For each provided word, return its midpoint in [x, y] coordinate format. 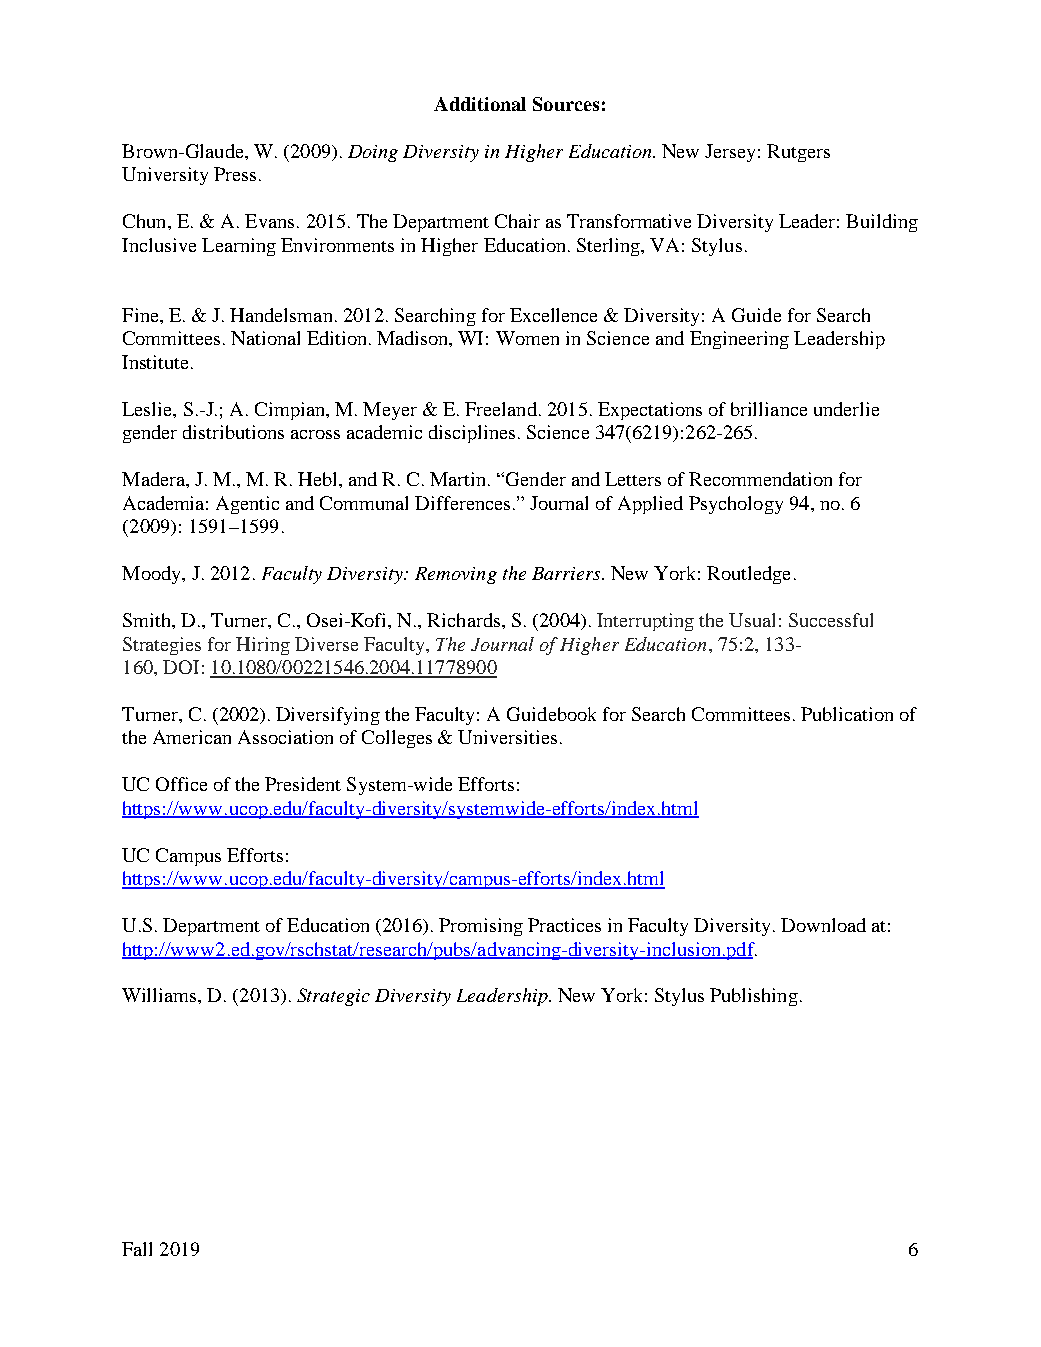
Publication [847, 714]
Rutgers [798, 153]
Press [235, 174]
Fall [137, 1249]
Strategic [333, 997]
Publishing [754, 997]
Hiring [263, 646]
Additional [480, 104]
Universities [507, 737]
